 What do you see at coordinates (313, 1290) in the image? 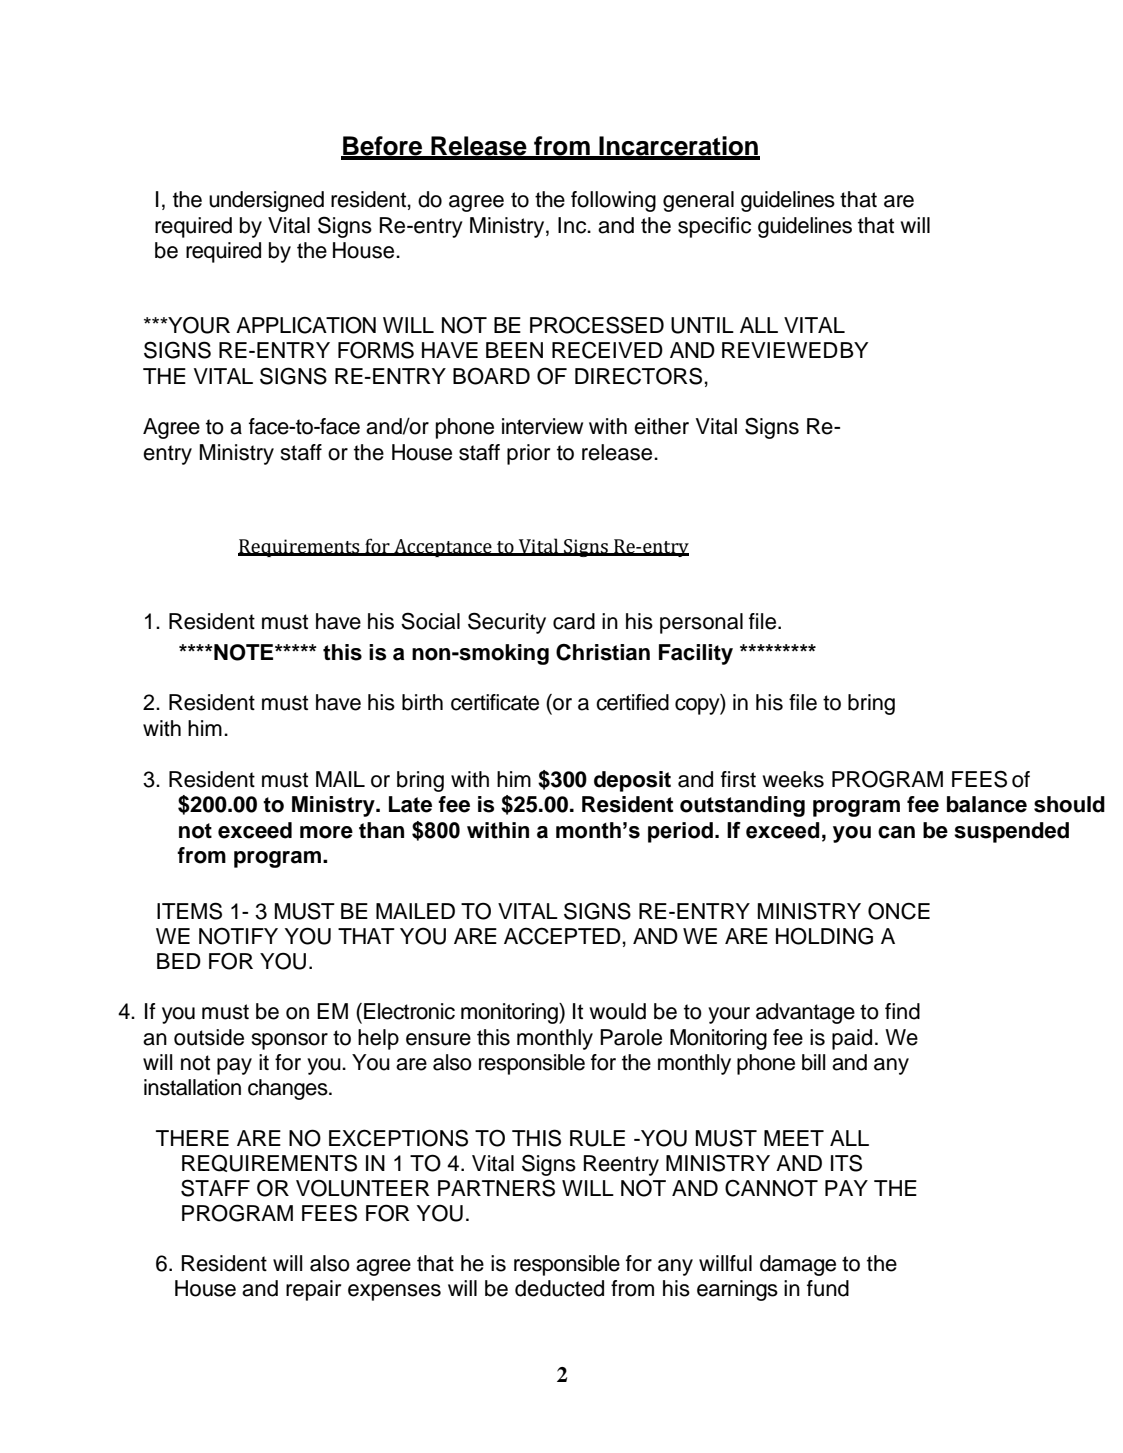
I see `repair` at bounding box center [313, 1290].
